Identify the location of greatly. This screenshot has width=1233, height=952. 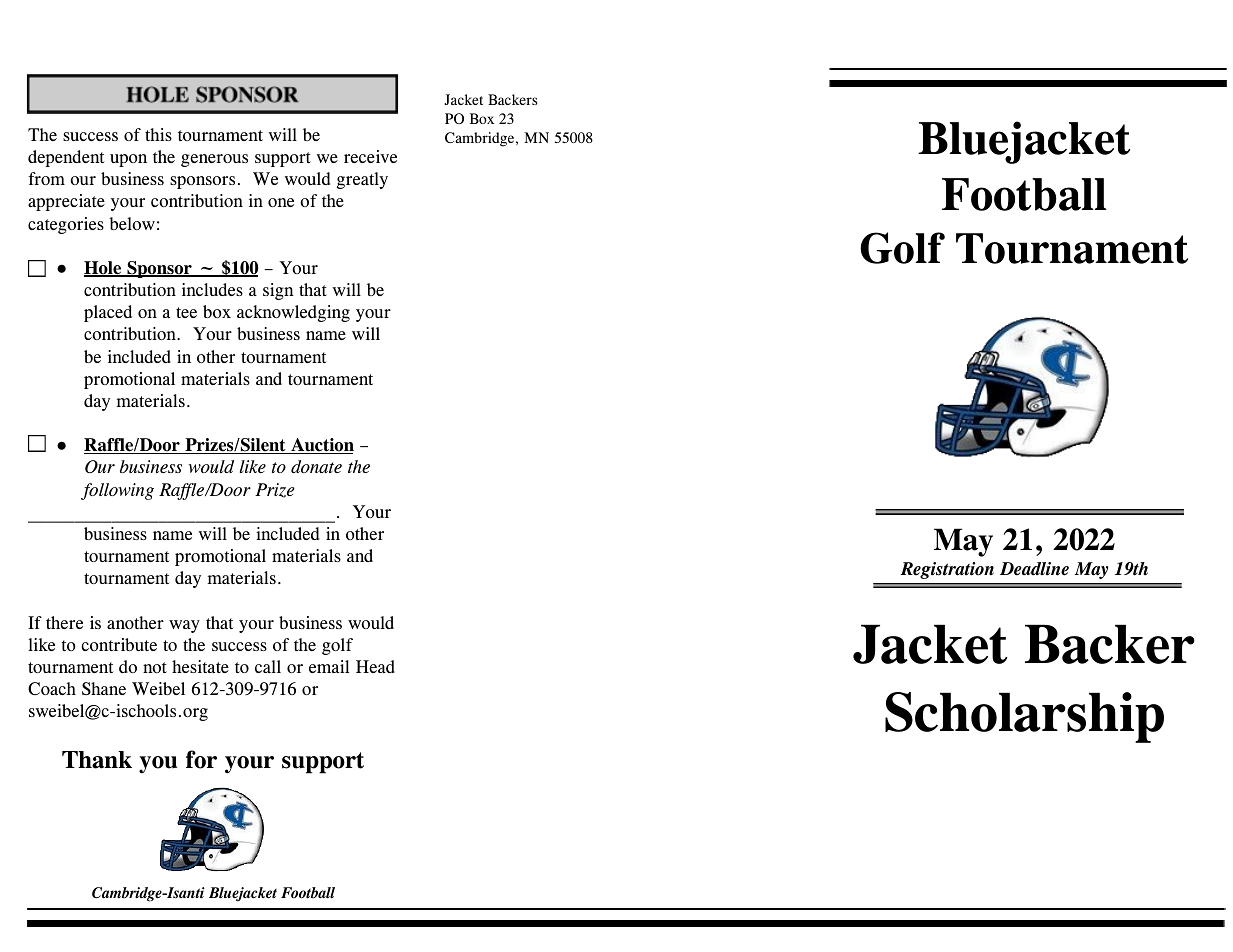
(362, 180).
